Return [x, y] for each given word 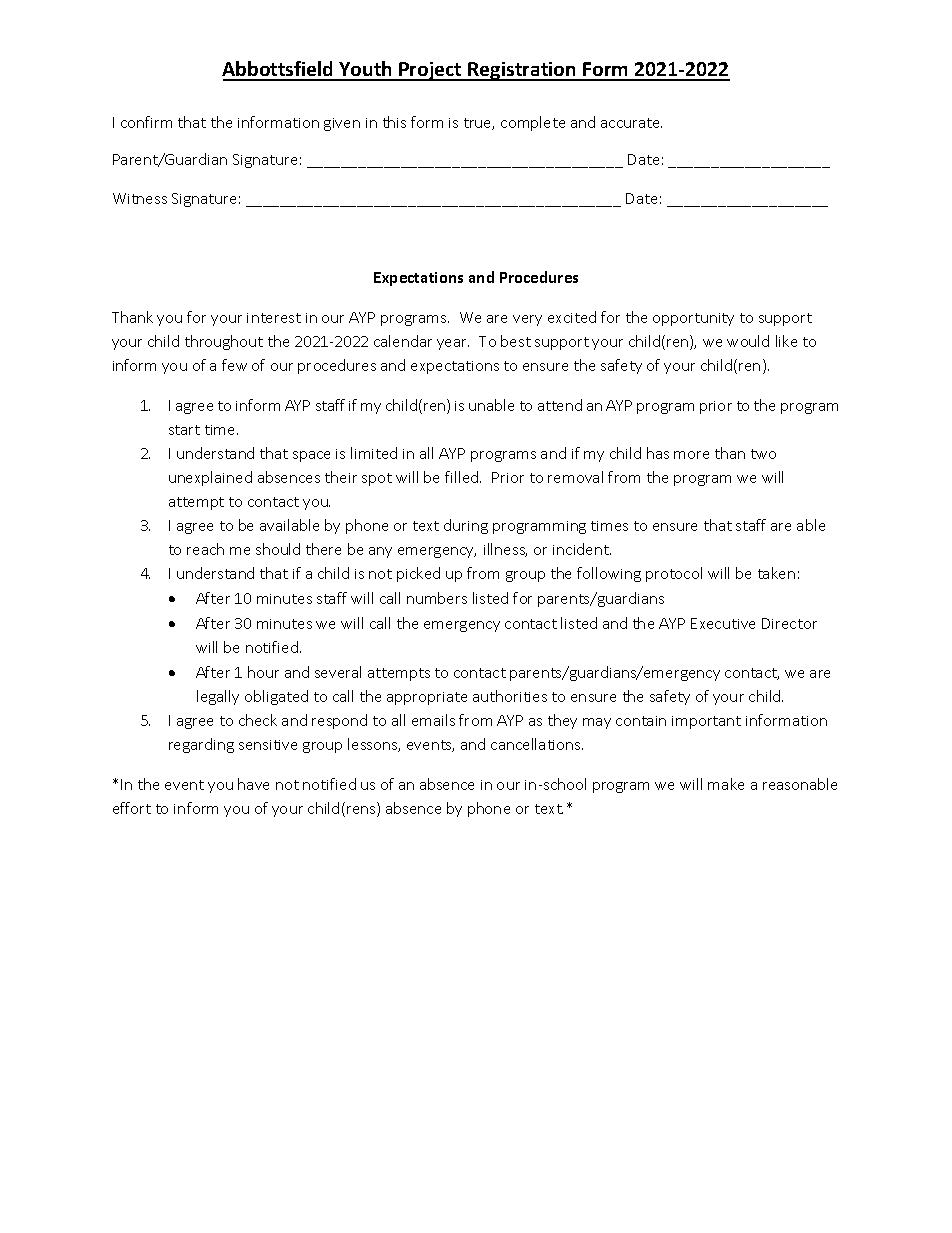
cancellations [537, 744]
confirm [146, 122]
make [726, 784]
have [253, 784]
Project [430, 71]
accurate [631, 123]
